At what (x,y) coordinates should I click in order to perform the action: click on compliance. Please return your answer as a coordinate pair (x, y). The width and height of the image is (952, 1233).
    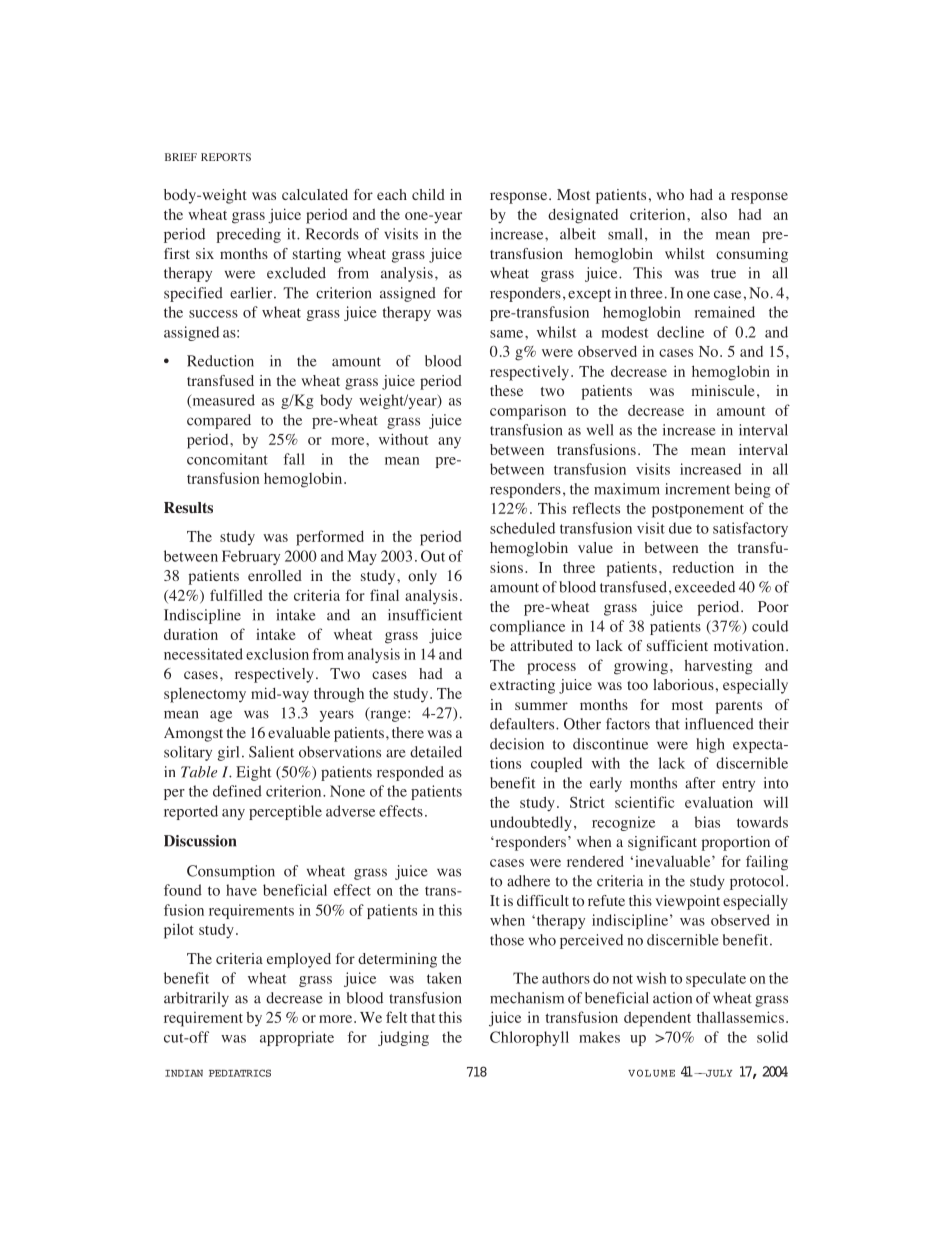
    Looking at the image, I should click on (527, 627).
